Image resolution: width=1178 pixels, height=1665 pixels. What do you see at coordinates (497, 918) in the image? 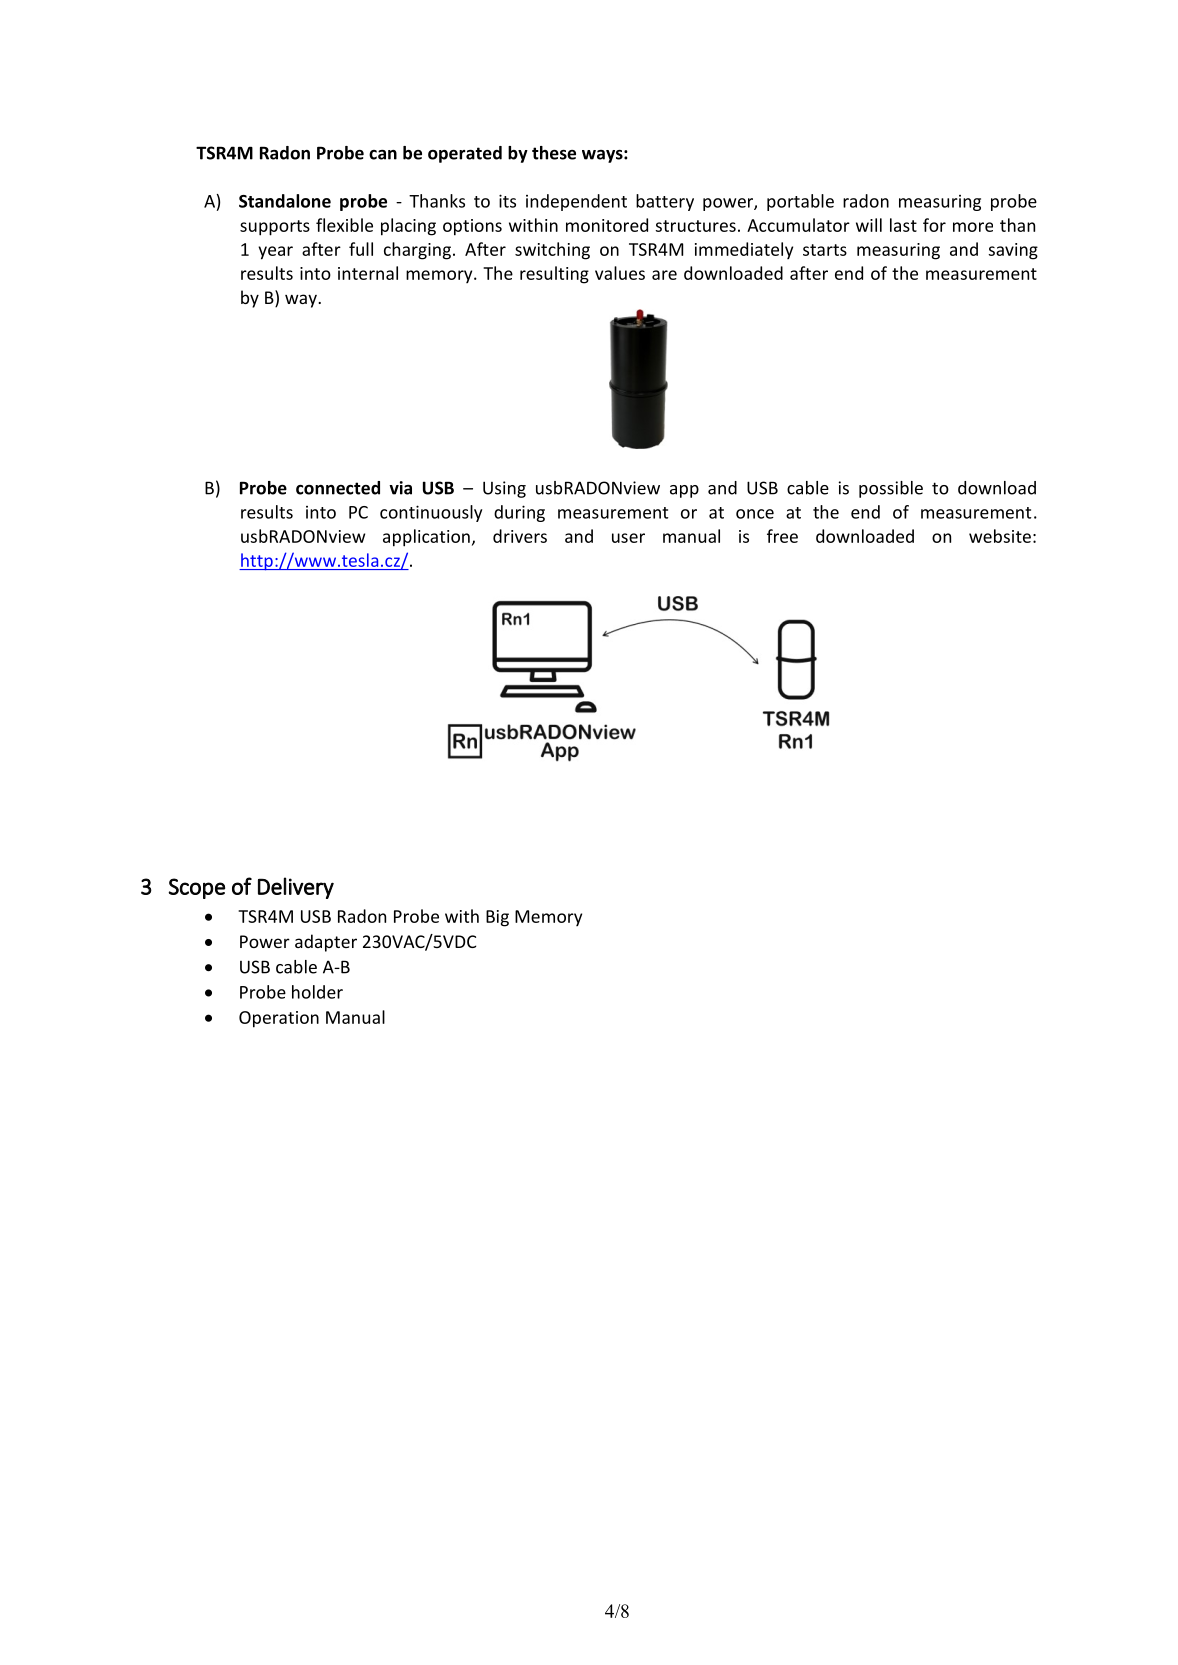
I see `Big` at bounding box center [497, 918].
